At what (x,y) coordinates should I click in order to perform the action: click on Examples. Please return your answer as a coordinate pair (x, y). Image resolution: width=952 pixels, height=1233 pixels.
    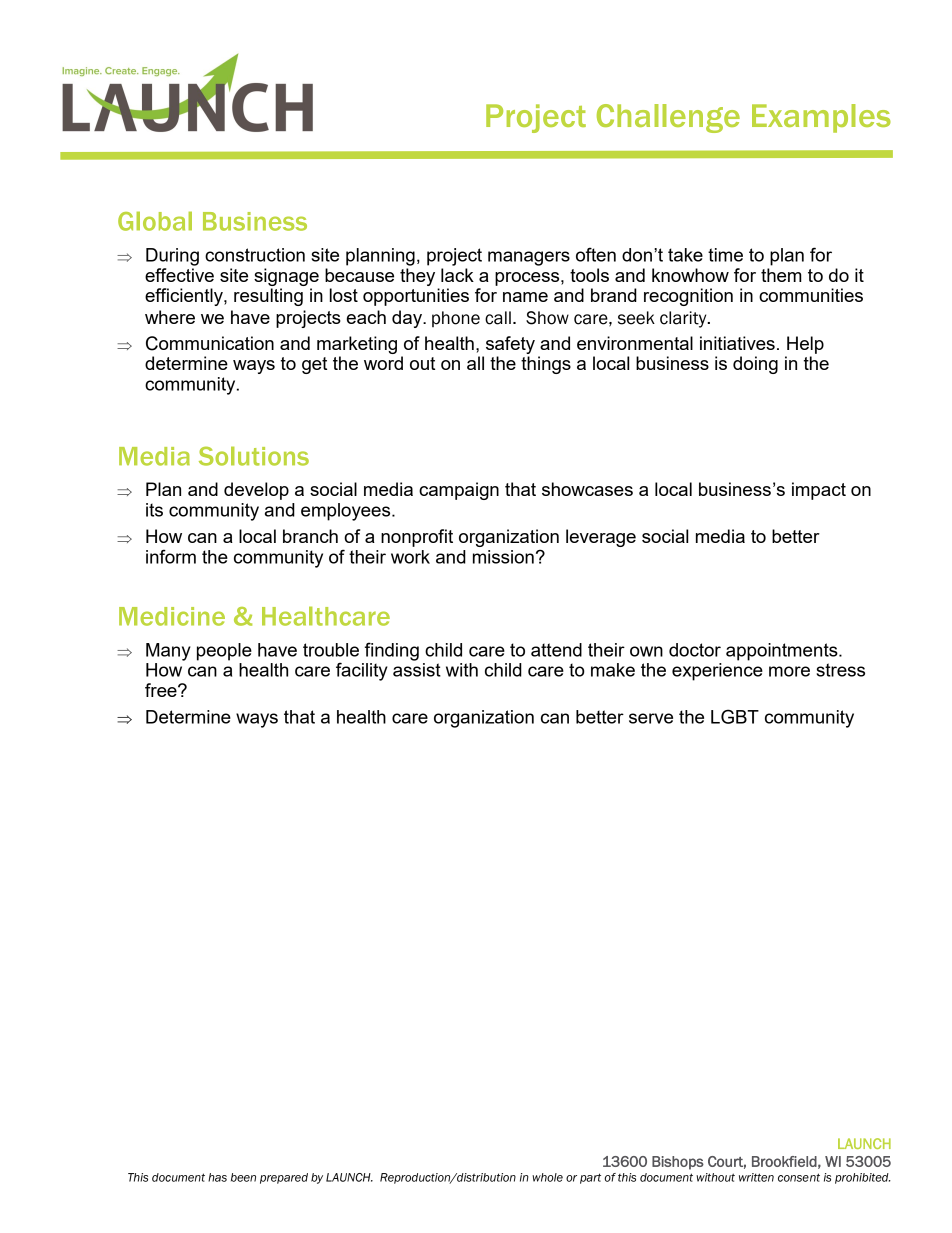
    Looking at the image, I should click on (821, 118).
